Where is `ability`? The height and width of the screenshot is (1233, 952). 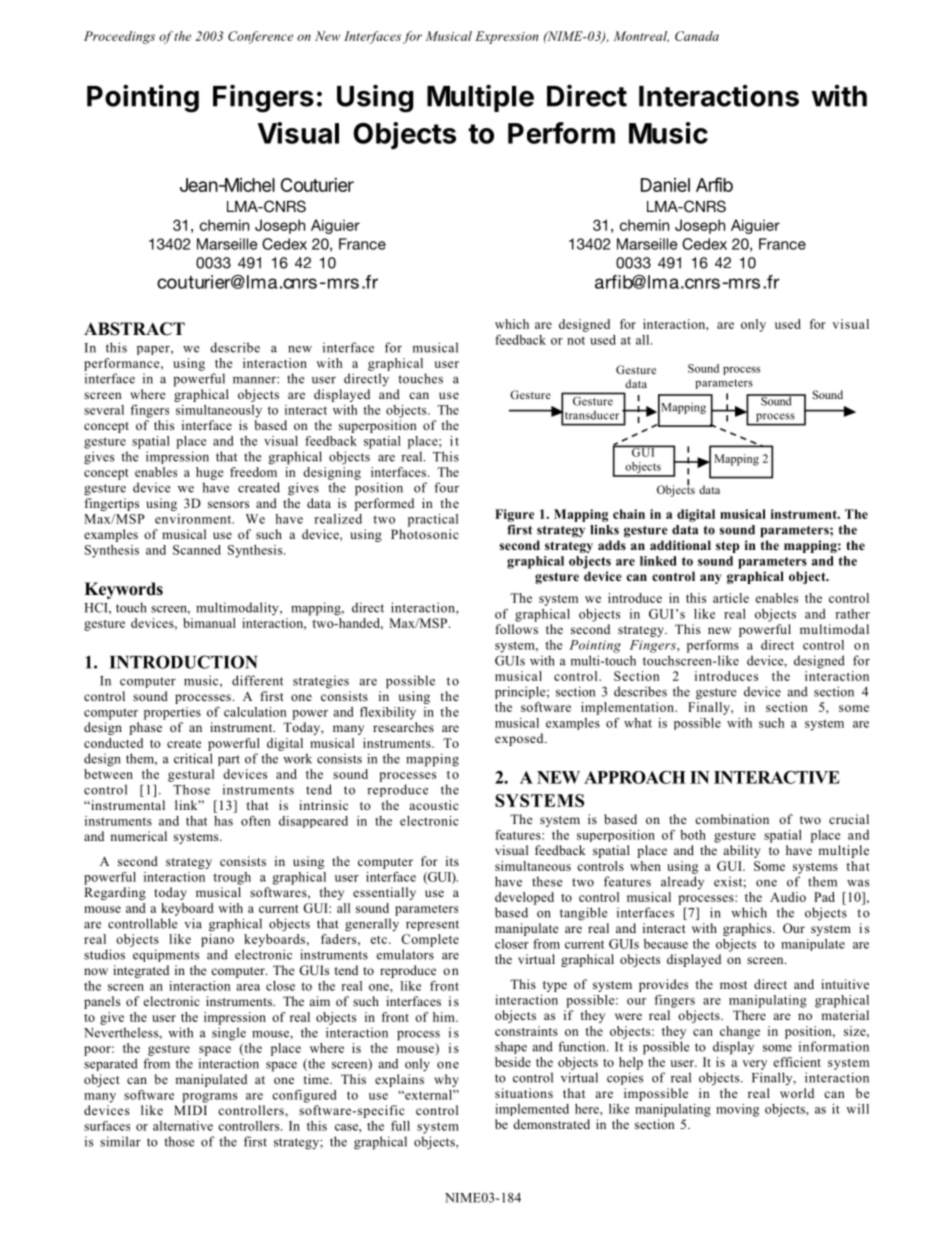
ability is located at coordinates (741, 851).
